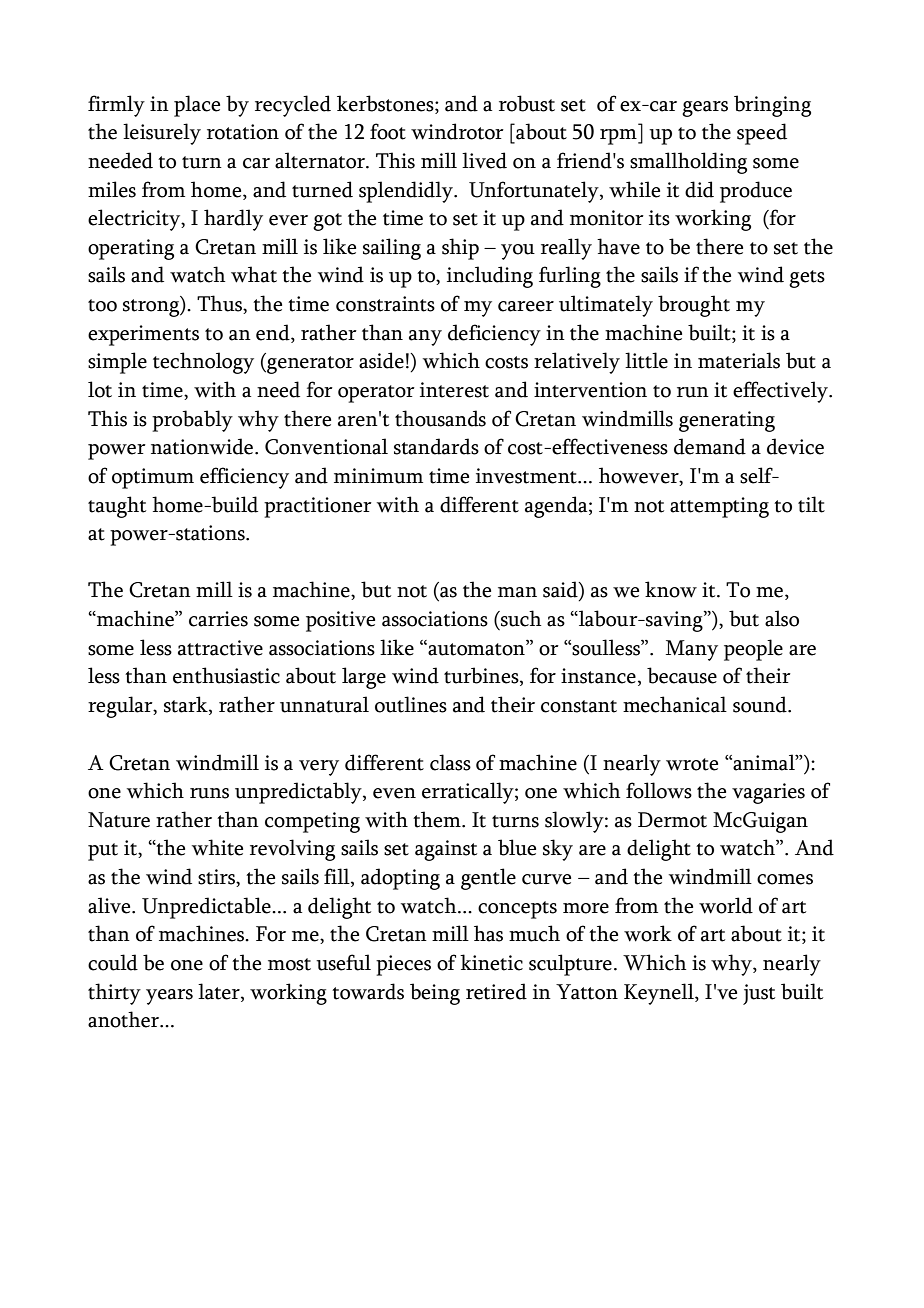  Describe the element at coordinates (520, 618) in the document. I see `such` at that location.
